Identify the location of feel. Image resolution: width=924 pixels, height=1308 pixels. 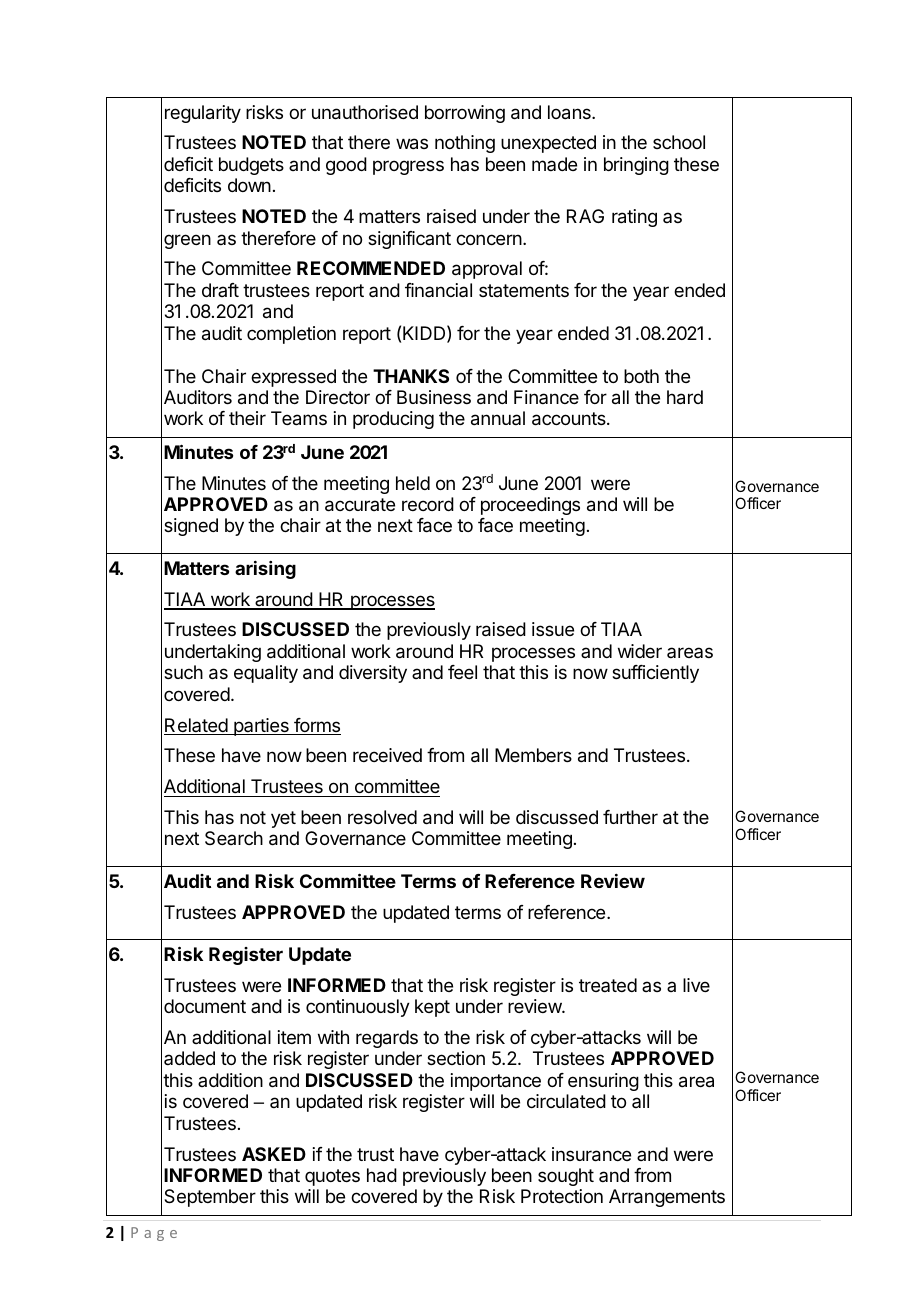
(462, 672).
